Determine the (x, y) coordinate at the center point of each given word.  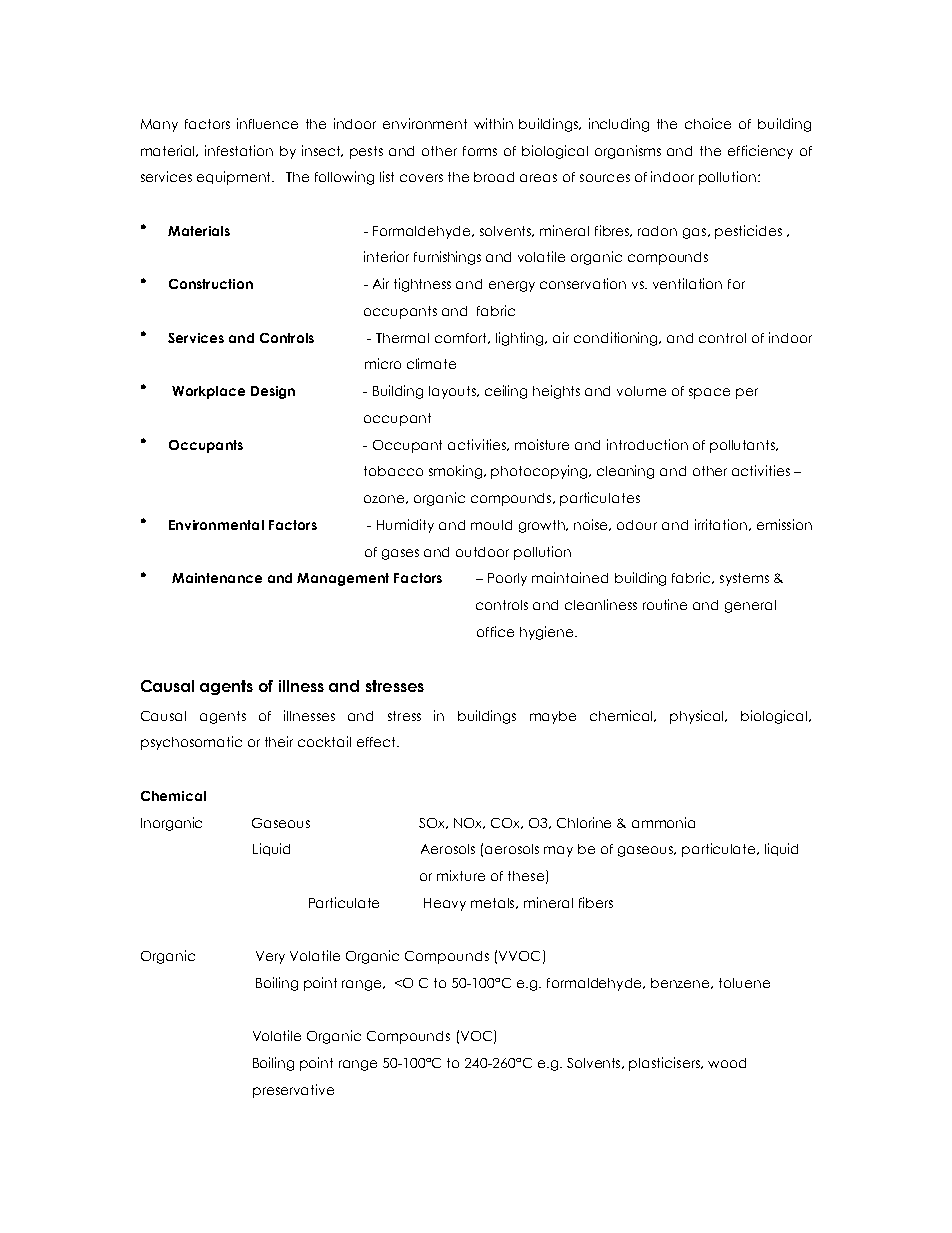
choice (708, 123)
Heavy (445, 904)
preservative (293, 1091)
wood (727, 1063)
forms (480, 151)
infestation (239, 150)
